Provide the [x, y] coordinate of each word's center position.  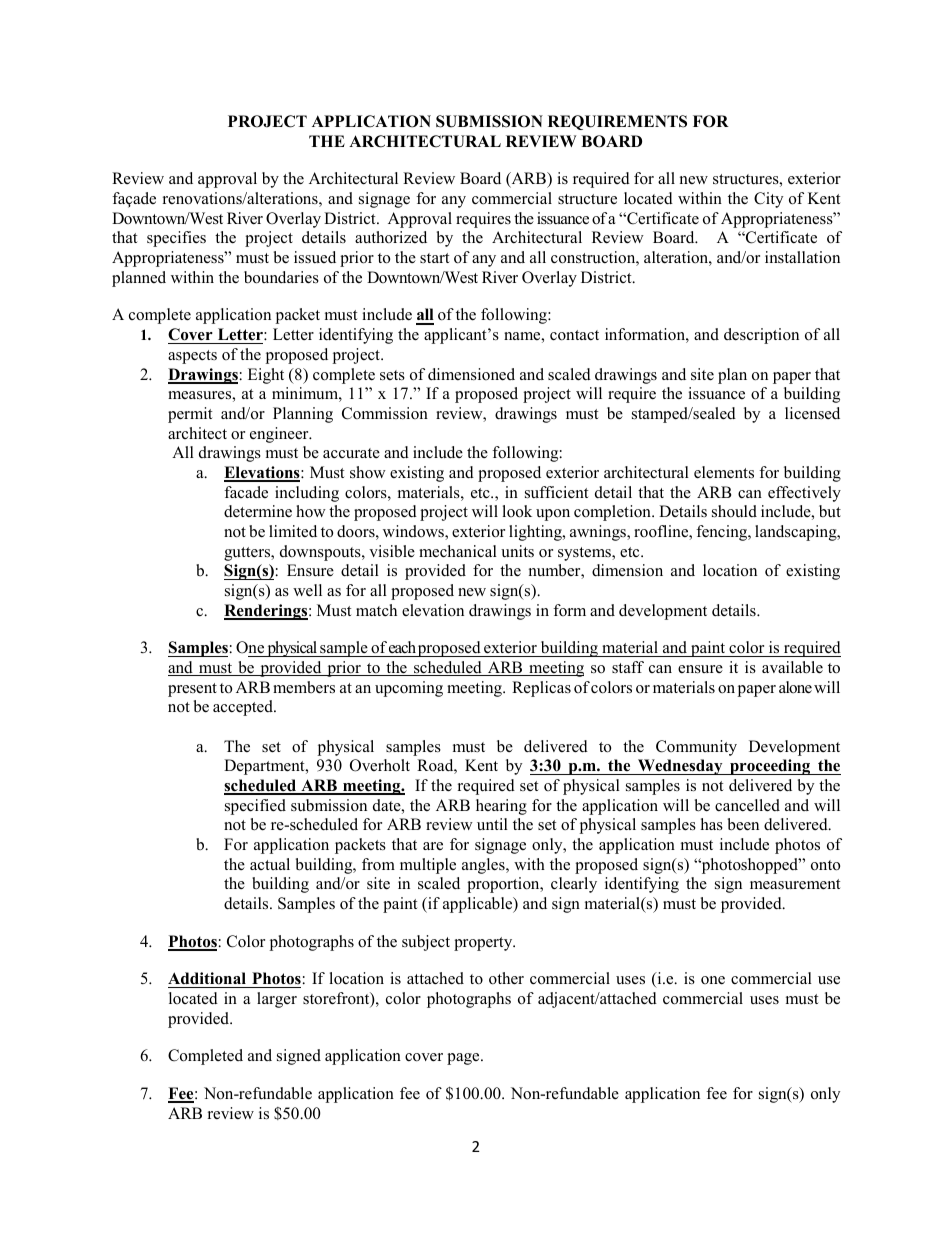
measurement [795, 884]
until [492, 824]
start [434, 258]
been [743, 824]
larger [277, 1000]
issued [315, 257]
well [307, 590]
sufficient [556, 492]
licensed [812, 413]
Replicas [541, 689]
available [792, 667]
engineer [280, 435]
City [768, 200]
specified [255, 807]
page [464, 1059]
